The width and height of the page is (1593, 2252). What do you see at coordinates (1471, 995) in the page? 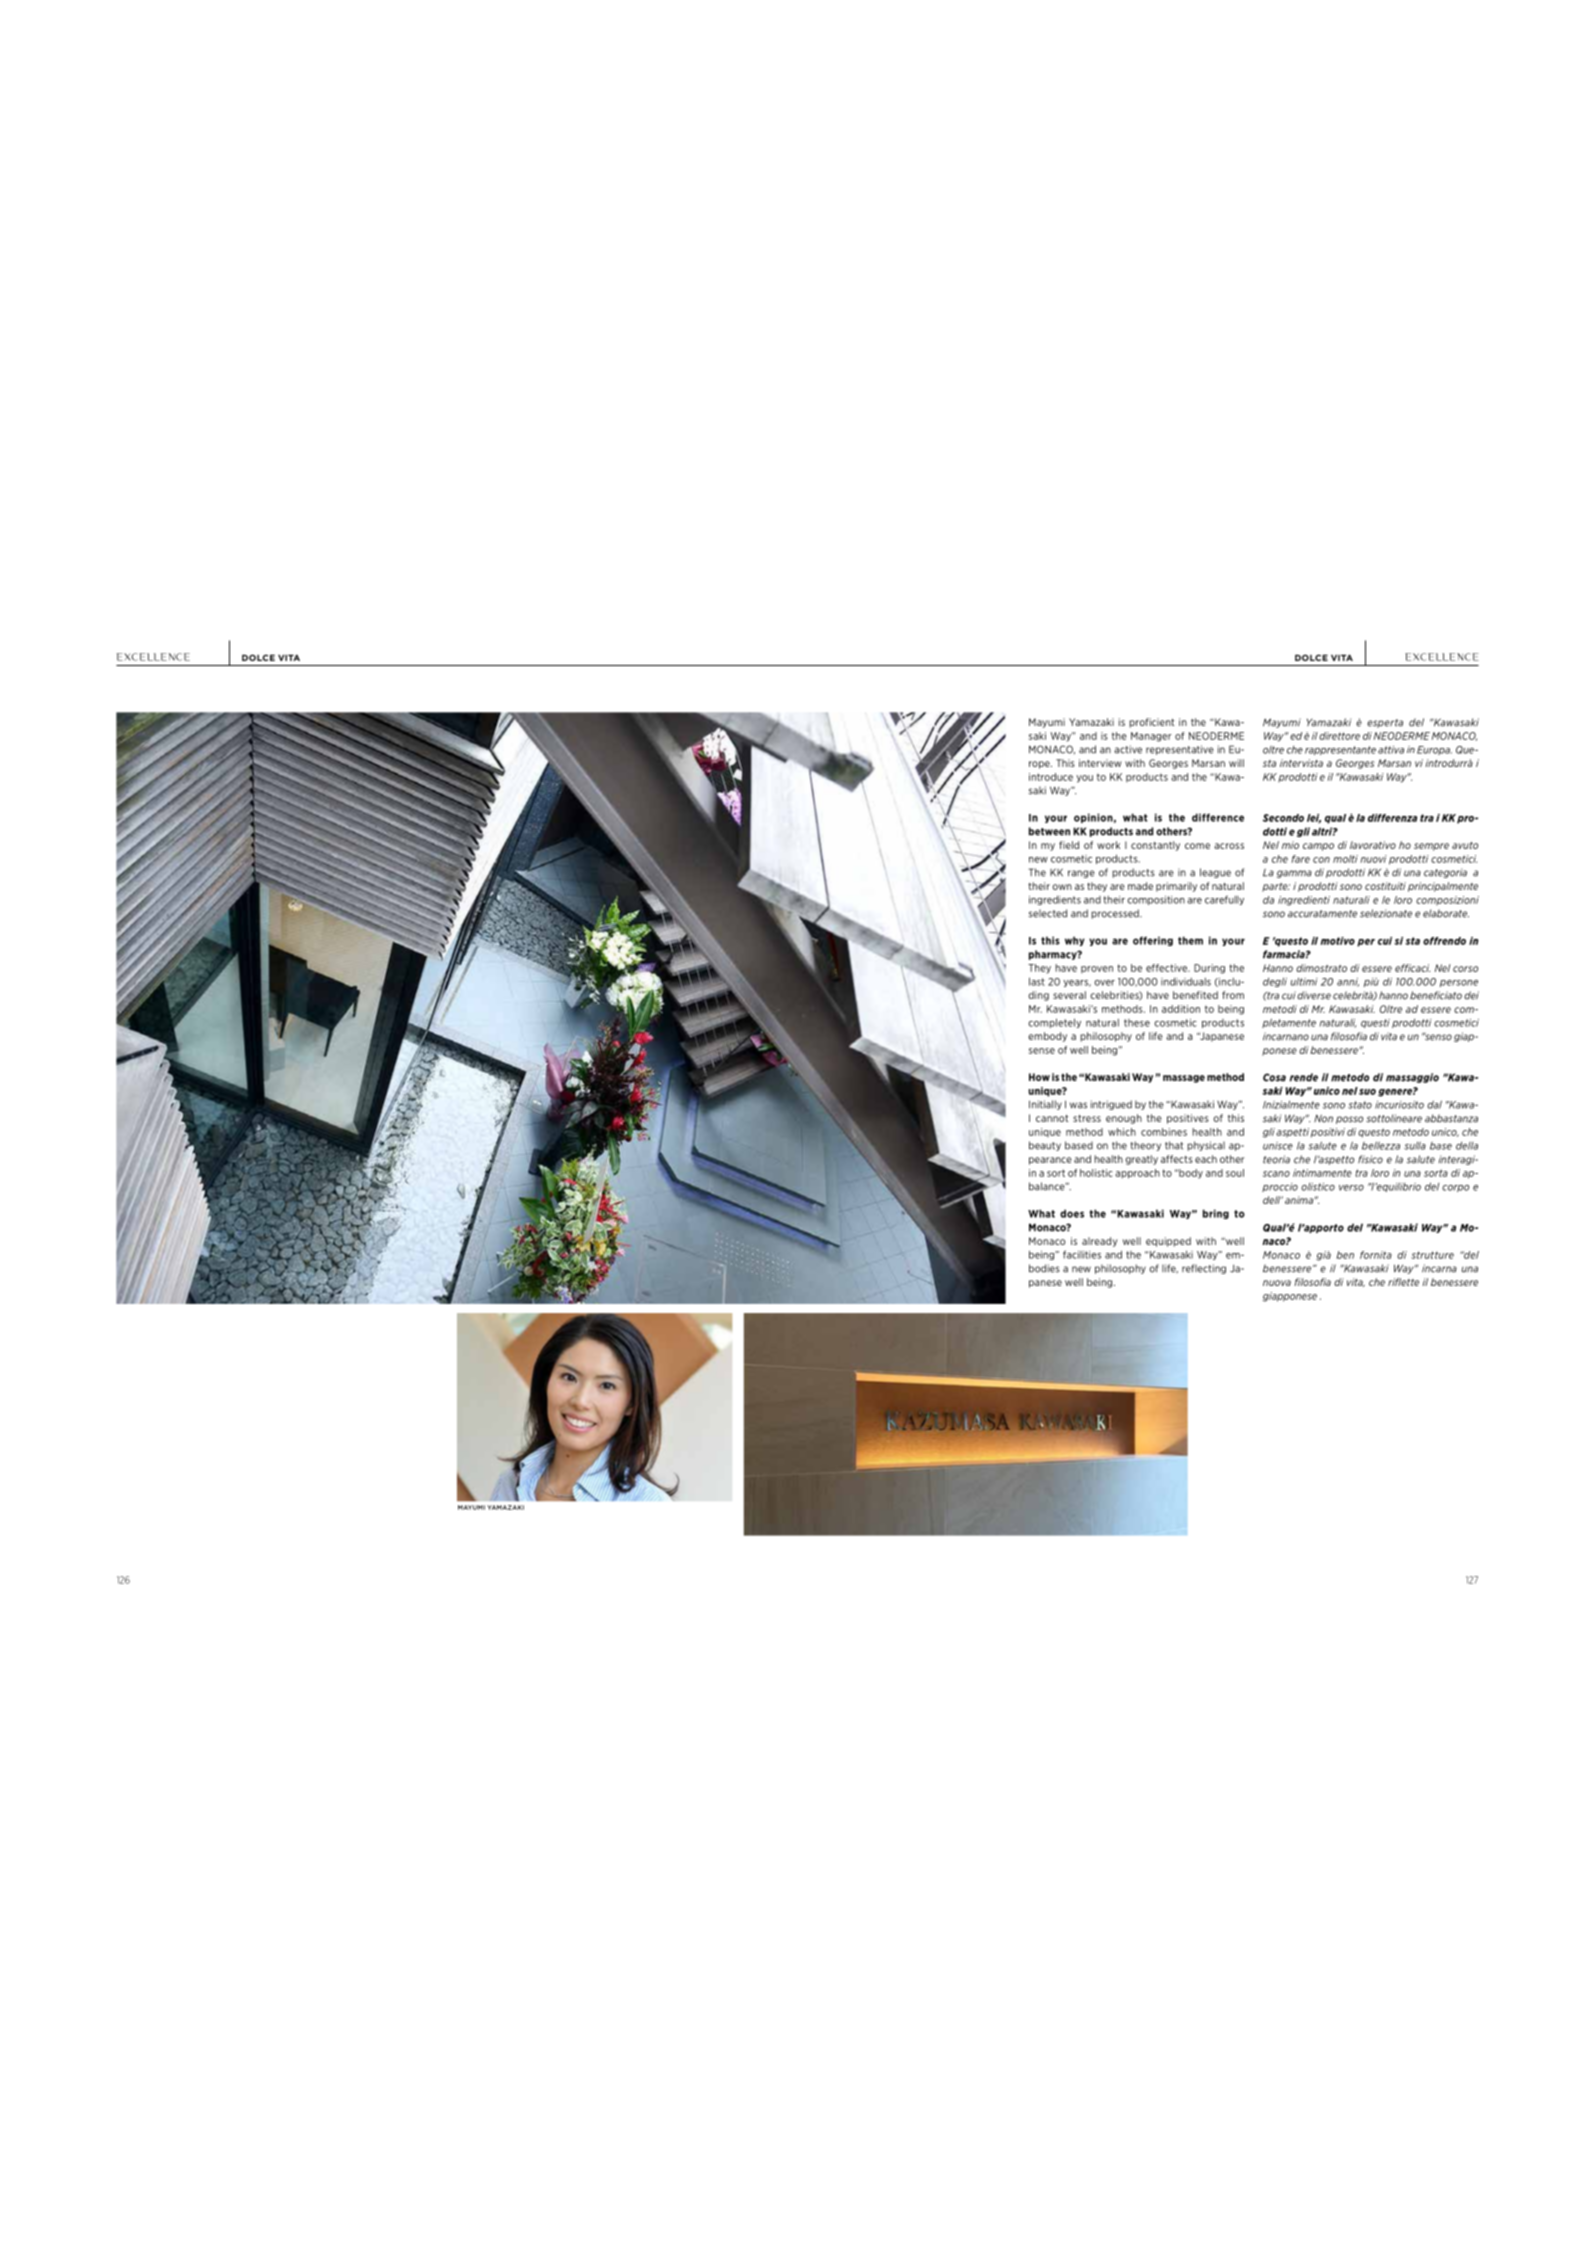
I see `dei` at bounding box center [1471, 995].
